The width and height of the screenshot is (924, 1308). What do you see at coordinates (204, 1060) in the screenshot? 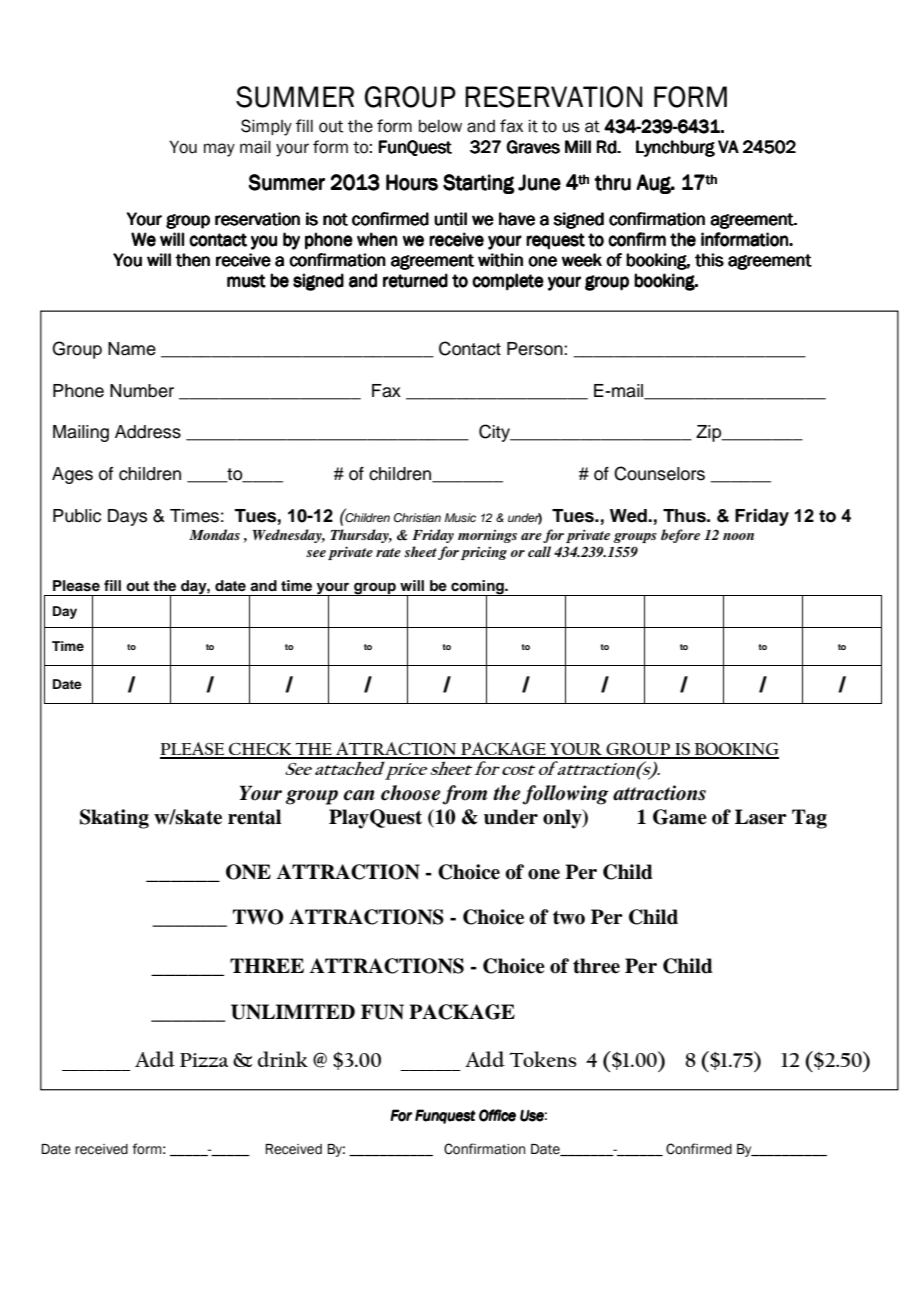
I see `Pizza` at bounding box center [204, 1060].
